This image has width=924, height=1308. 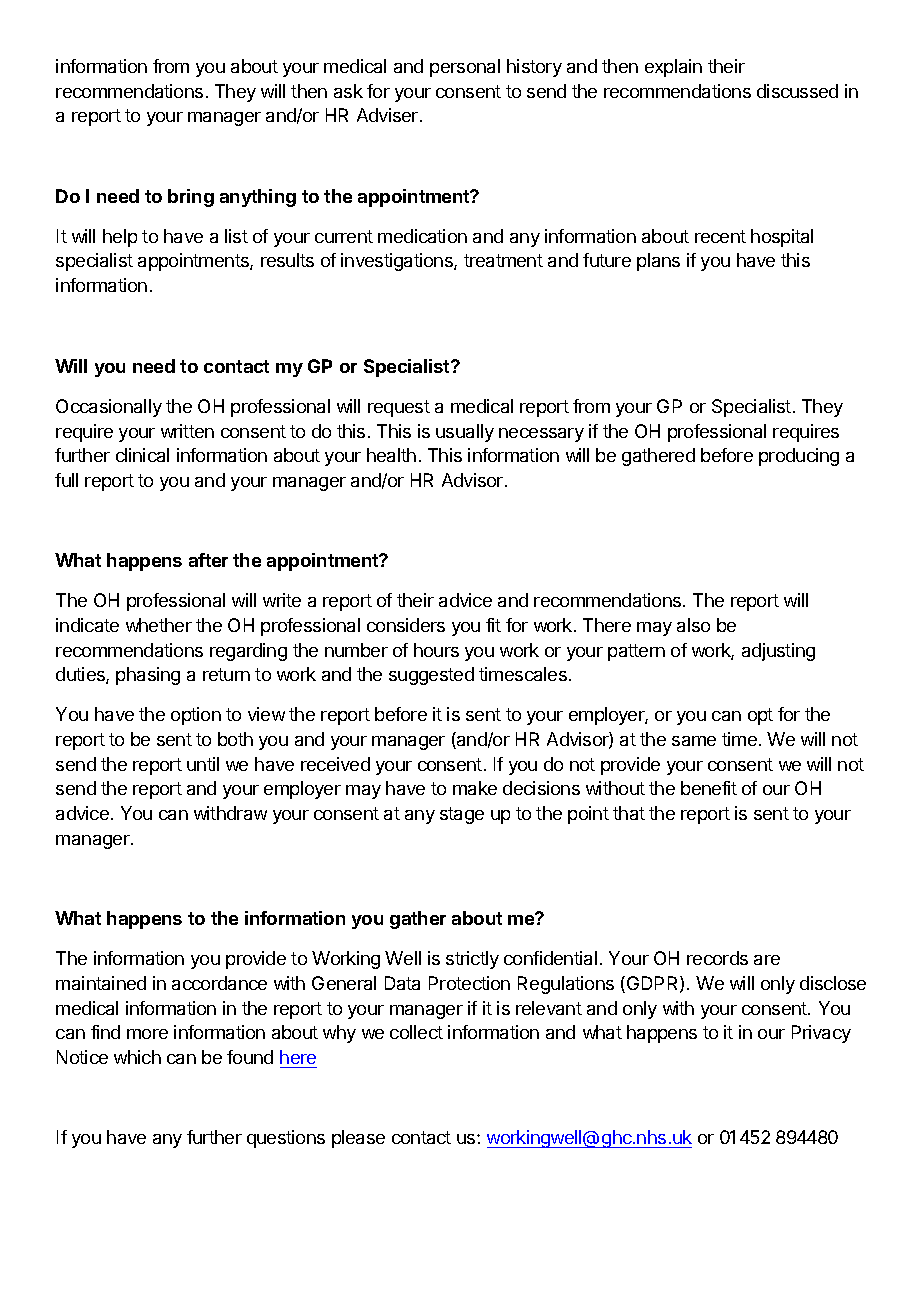 What do you see at coordinates (465, 68) in the image?
I see `personal` at bounding box center [465, 68].
